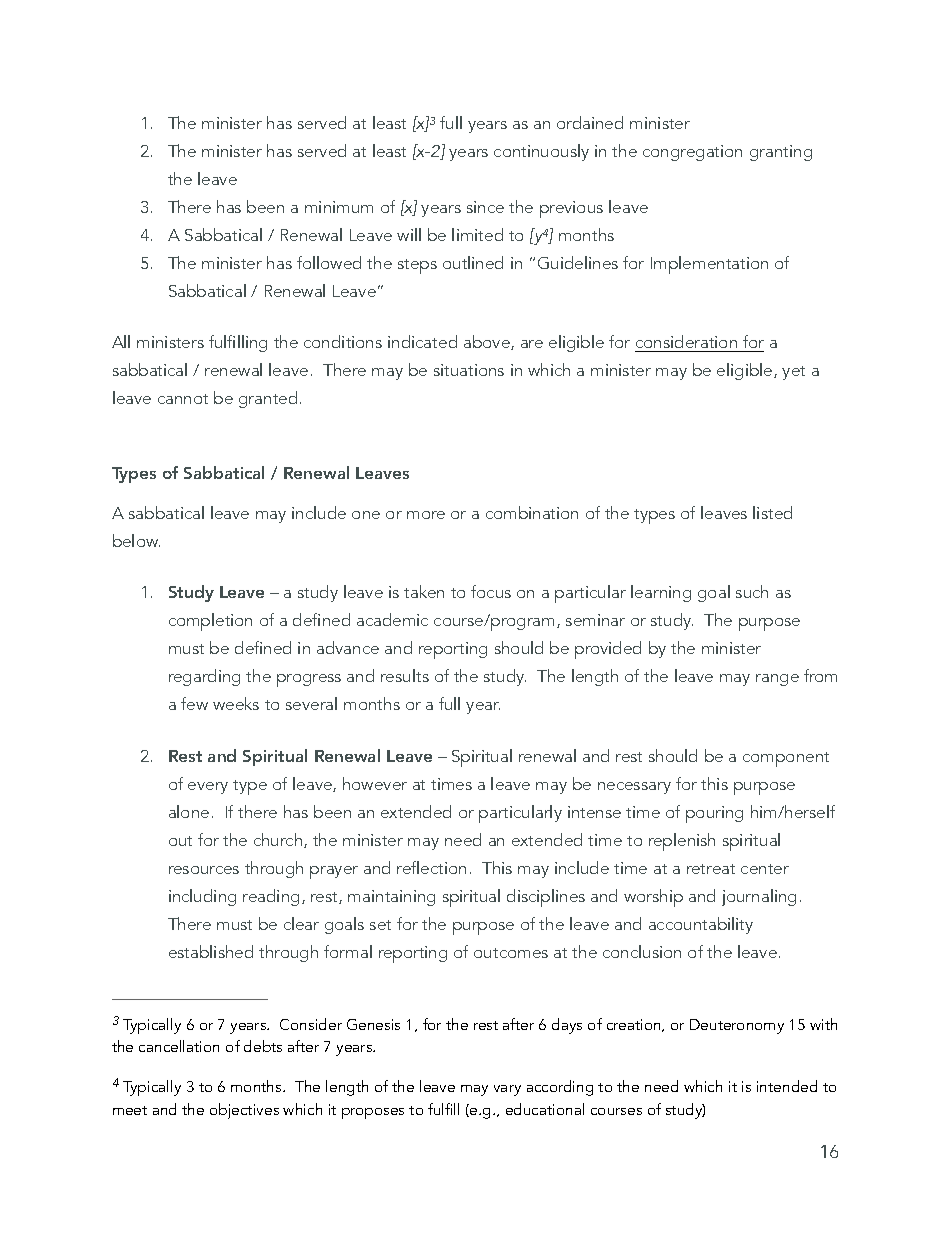  What do you see at coordinates (752, 591) in the document?
I see `such` at bounding box center [752, 591].
